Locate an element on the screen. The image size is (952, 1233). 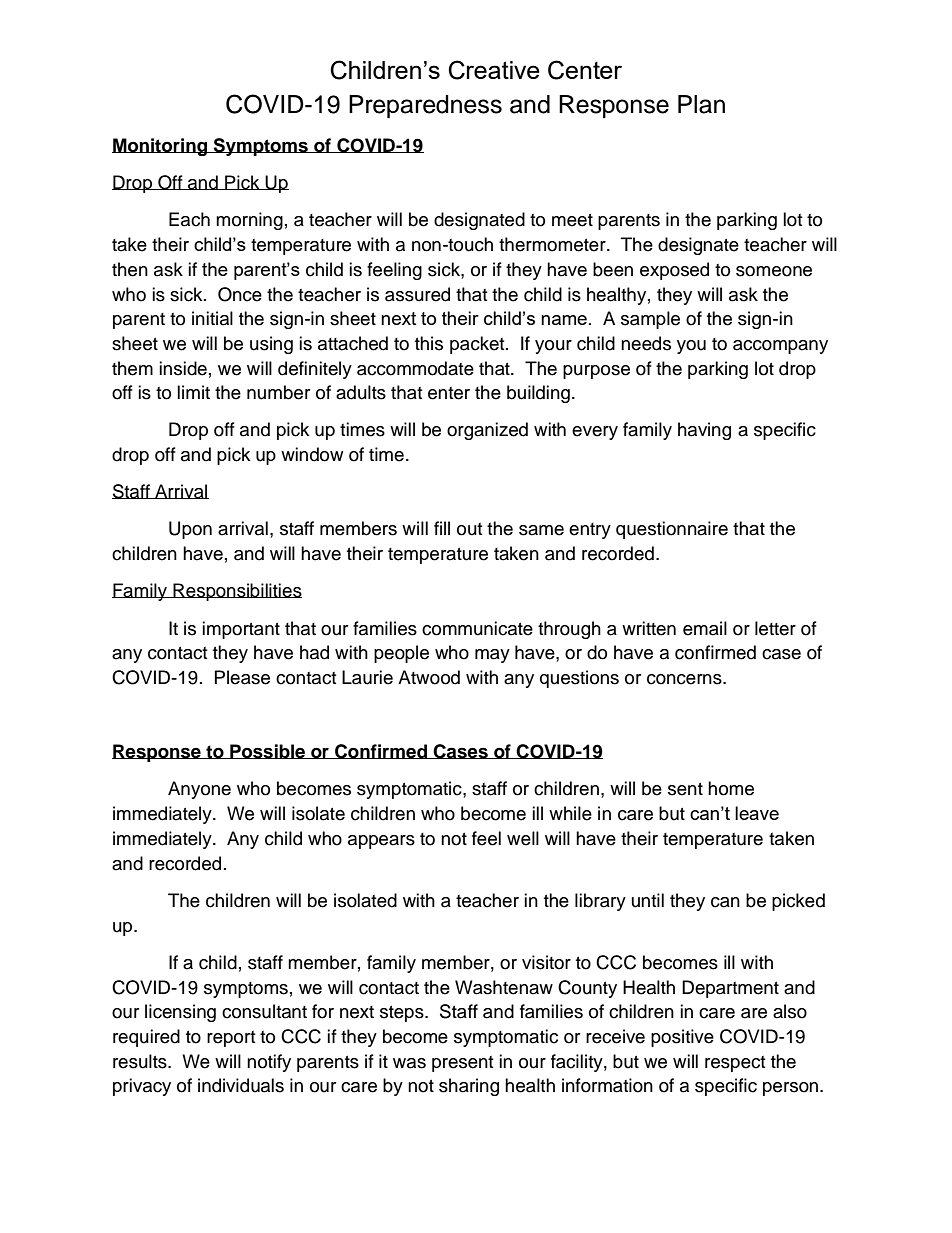
Responsibilities is located at coordinates (236, 592).
